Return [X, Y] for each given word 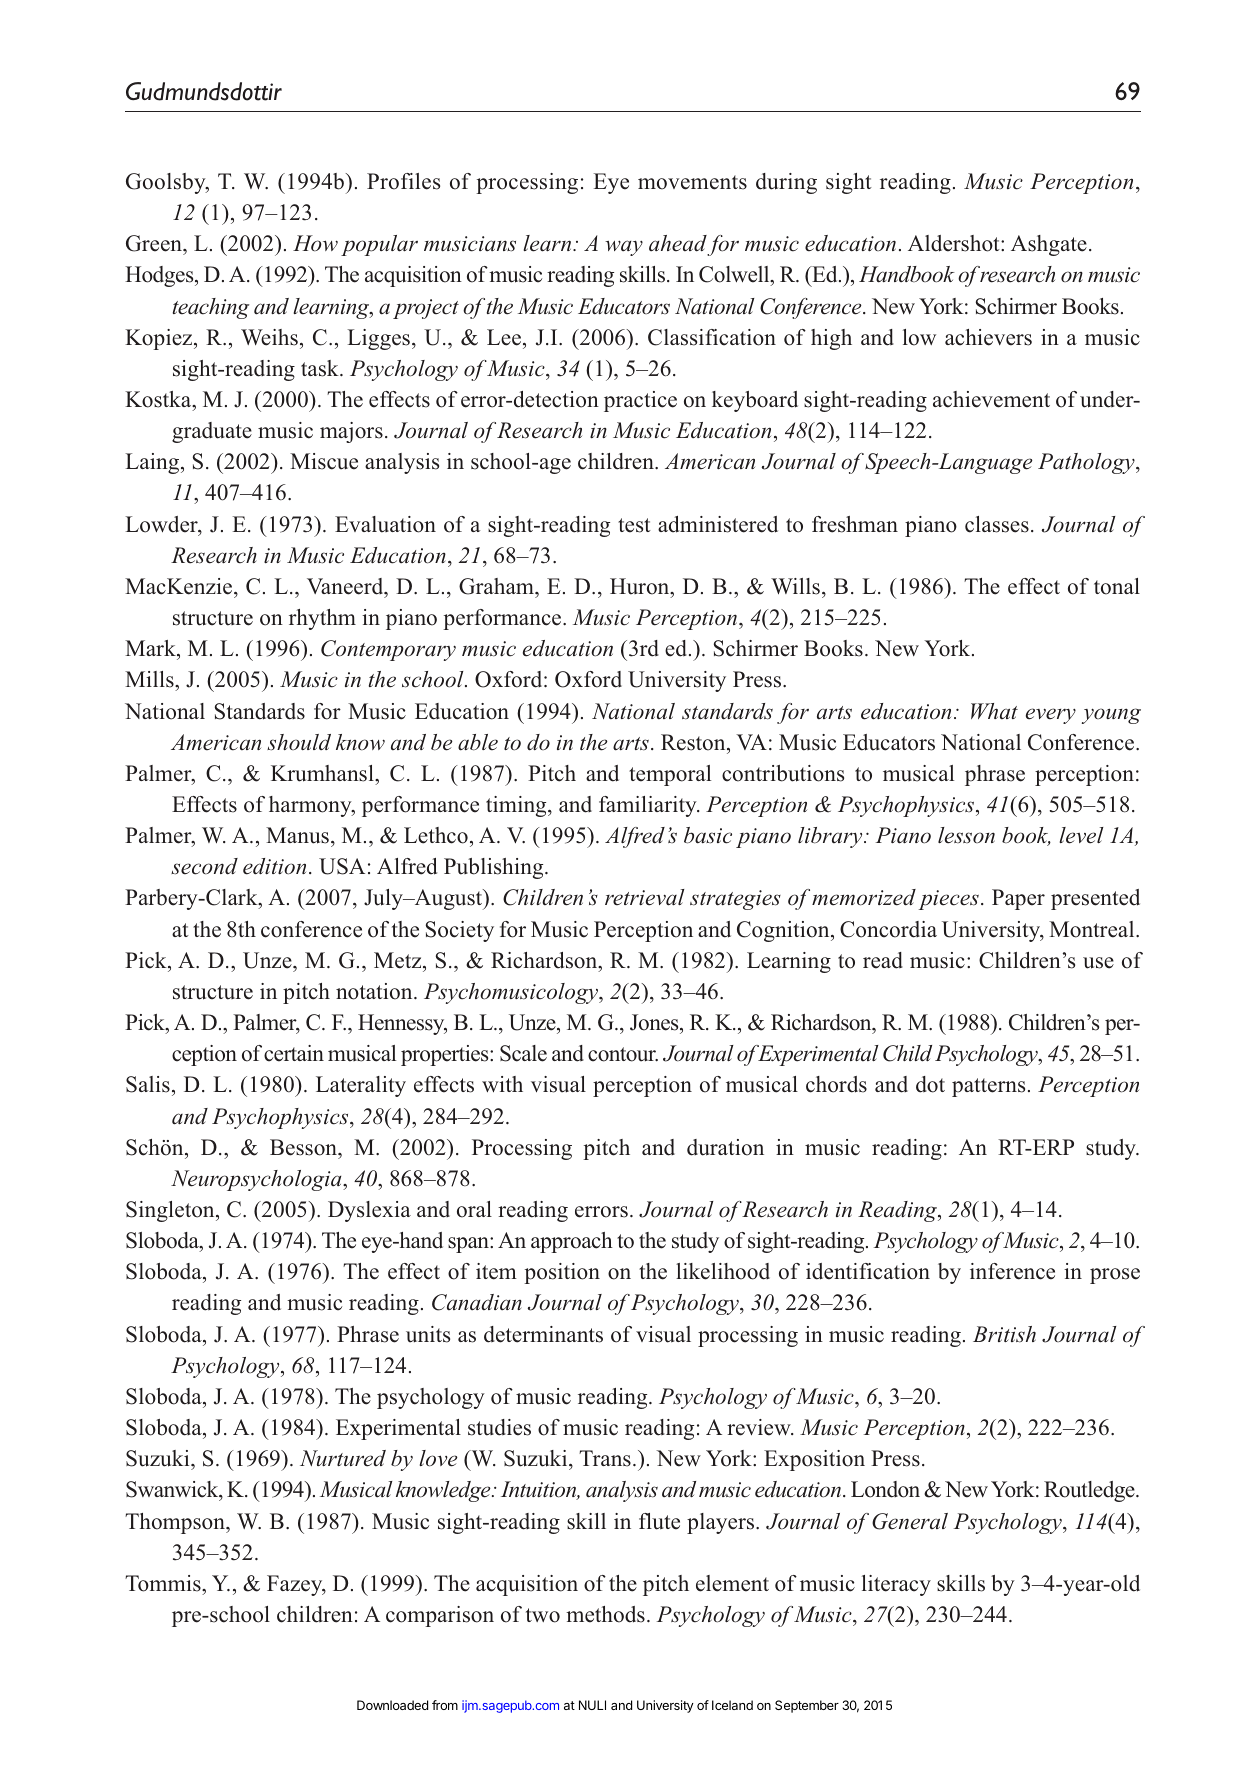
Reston [694, 742]
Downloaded [392, 1705]
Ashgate [1049, 245]
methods [605, 1614]
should [299, 742]
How [315, 243]
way [624, 248]
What [994, 711]
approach [572, 1242]
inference [1012, 1271]
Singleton [171, 1211]
